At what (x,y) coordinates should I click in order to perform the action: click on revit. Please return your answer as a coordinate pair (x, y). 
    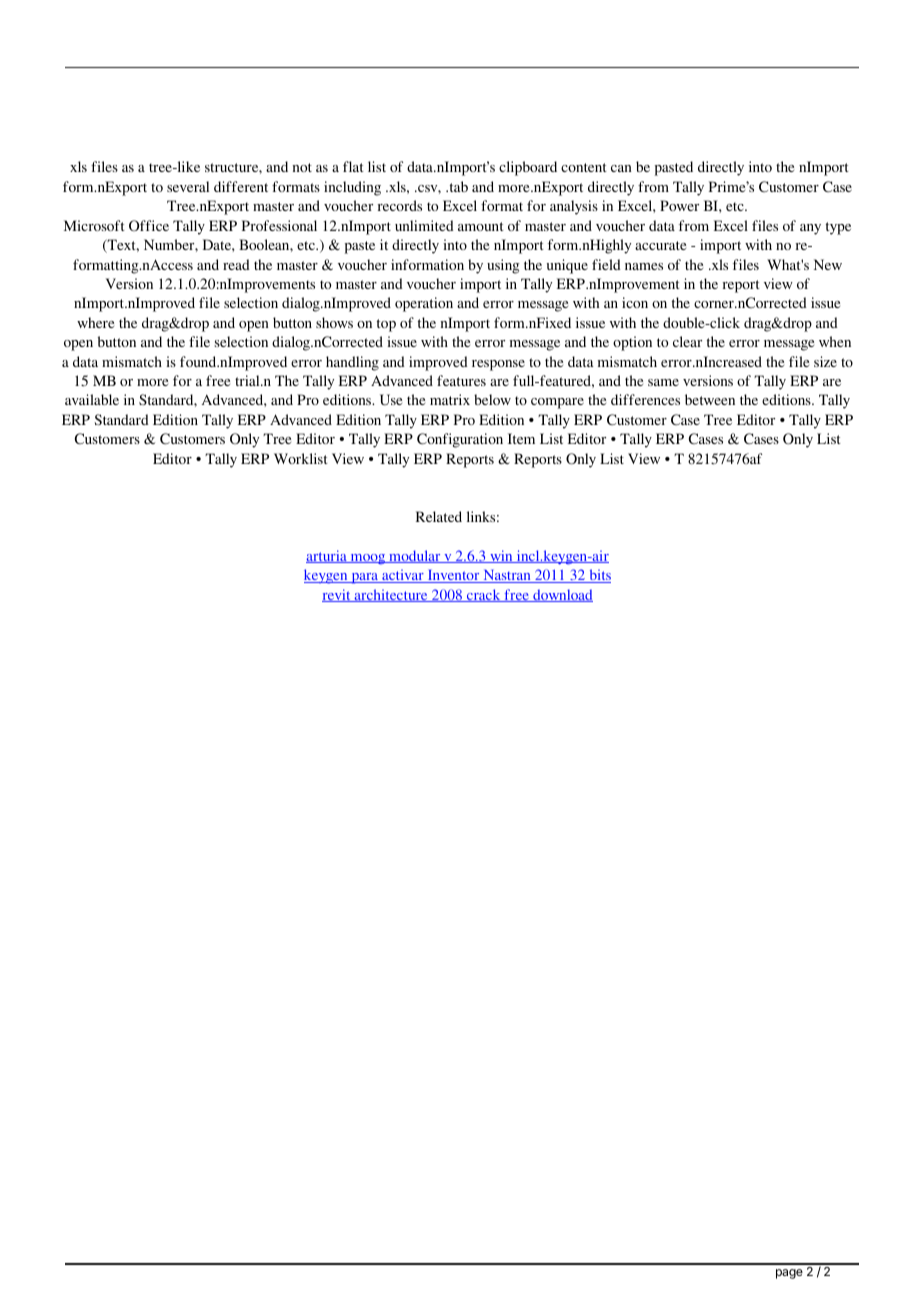
    Looking at the image, I should click on (337, 595).
